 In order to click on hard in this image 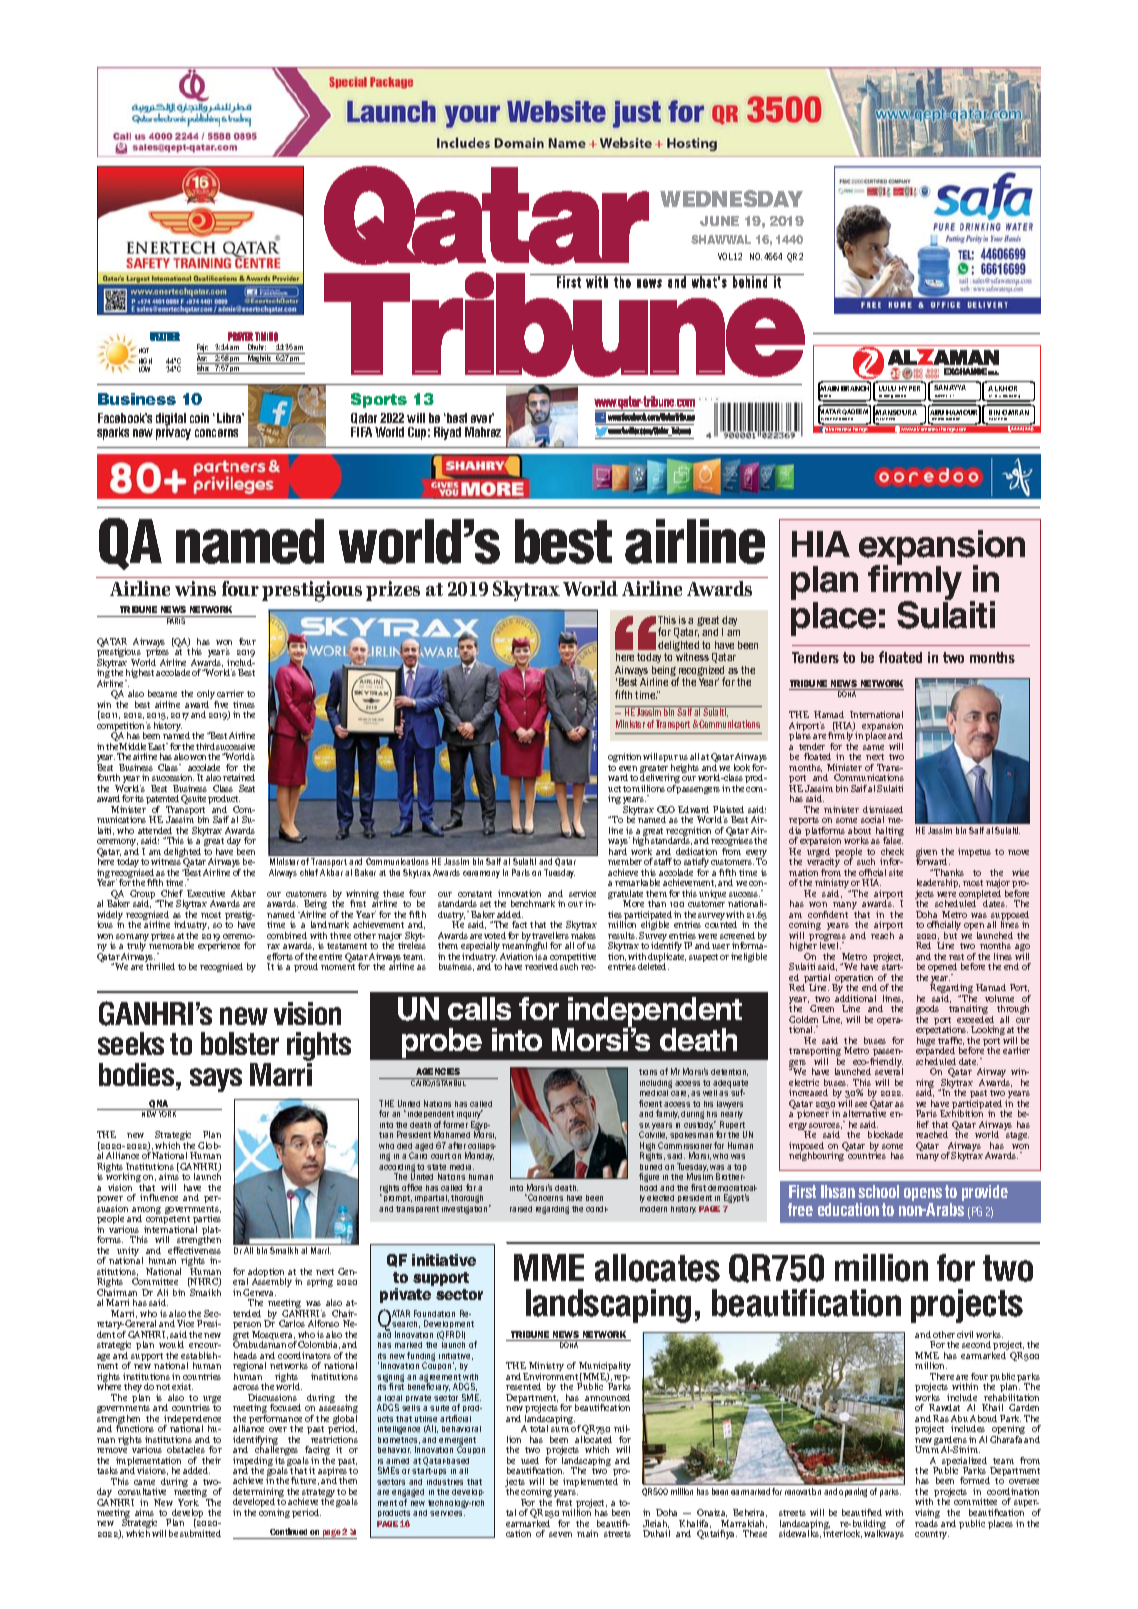, I will do `click(618, 850)`.
